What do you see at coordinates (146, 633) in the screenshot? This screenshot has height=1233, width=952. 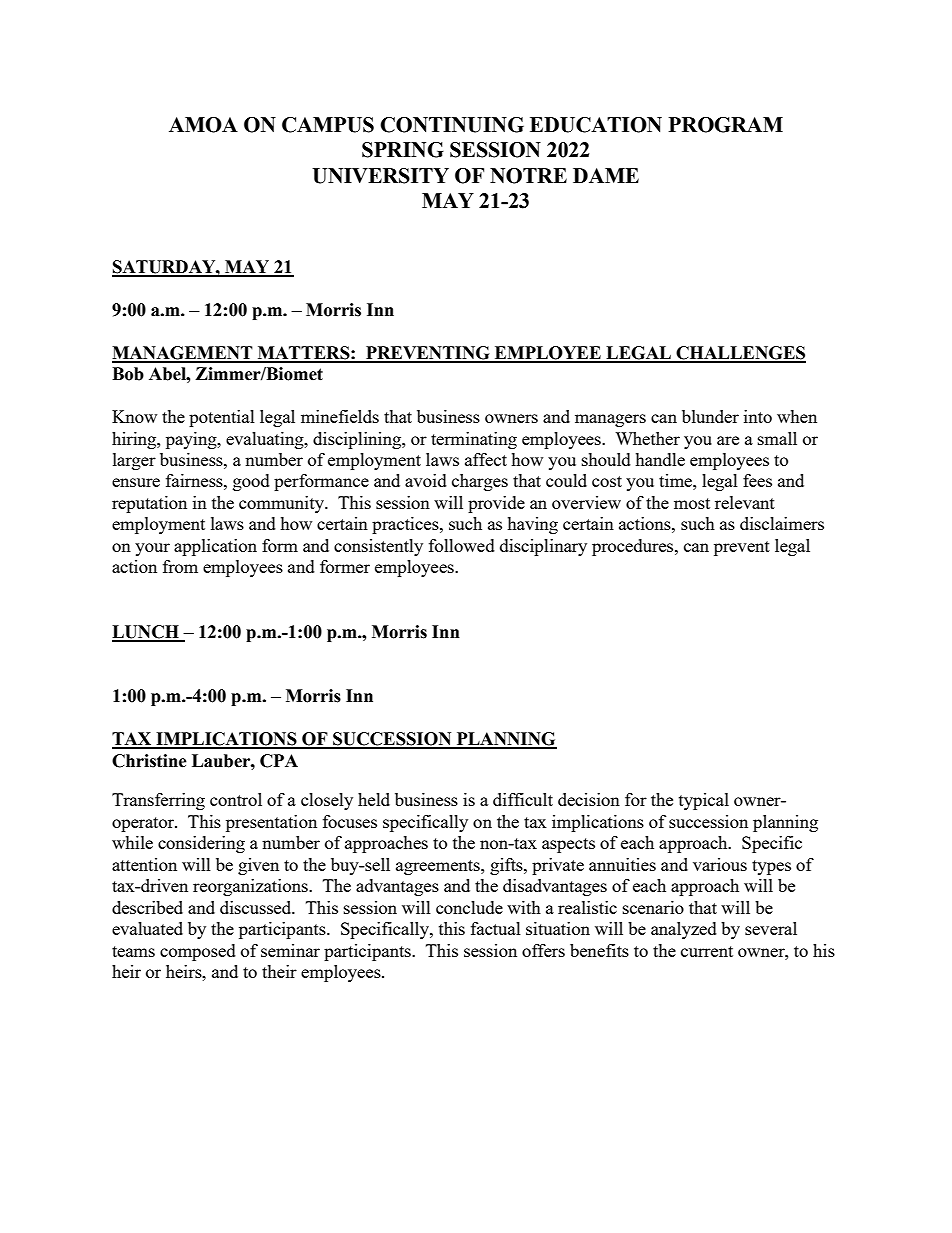 I see `LUNCH` at bounding box center [146, 633].
